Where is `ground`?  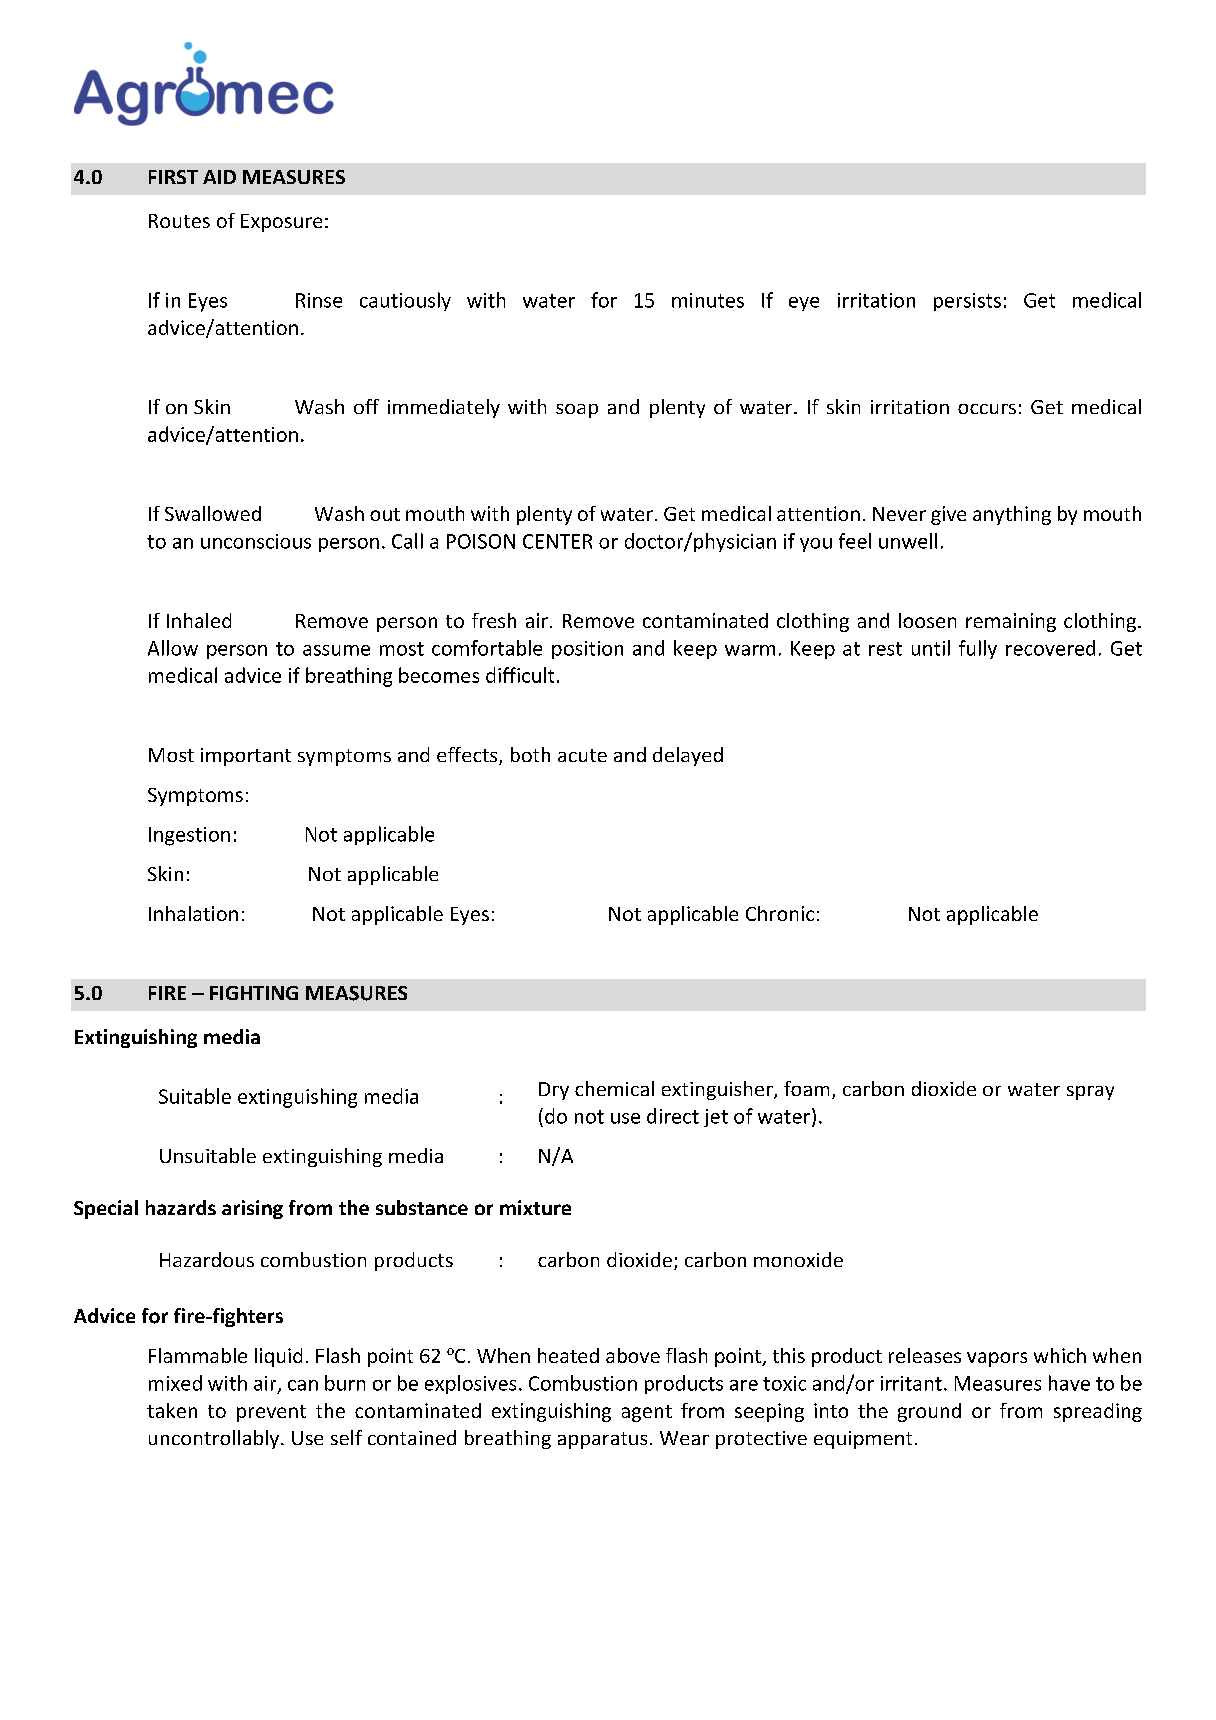
ground is located at coordinates (929, 1412).
